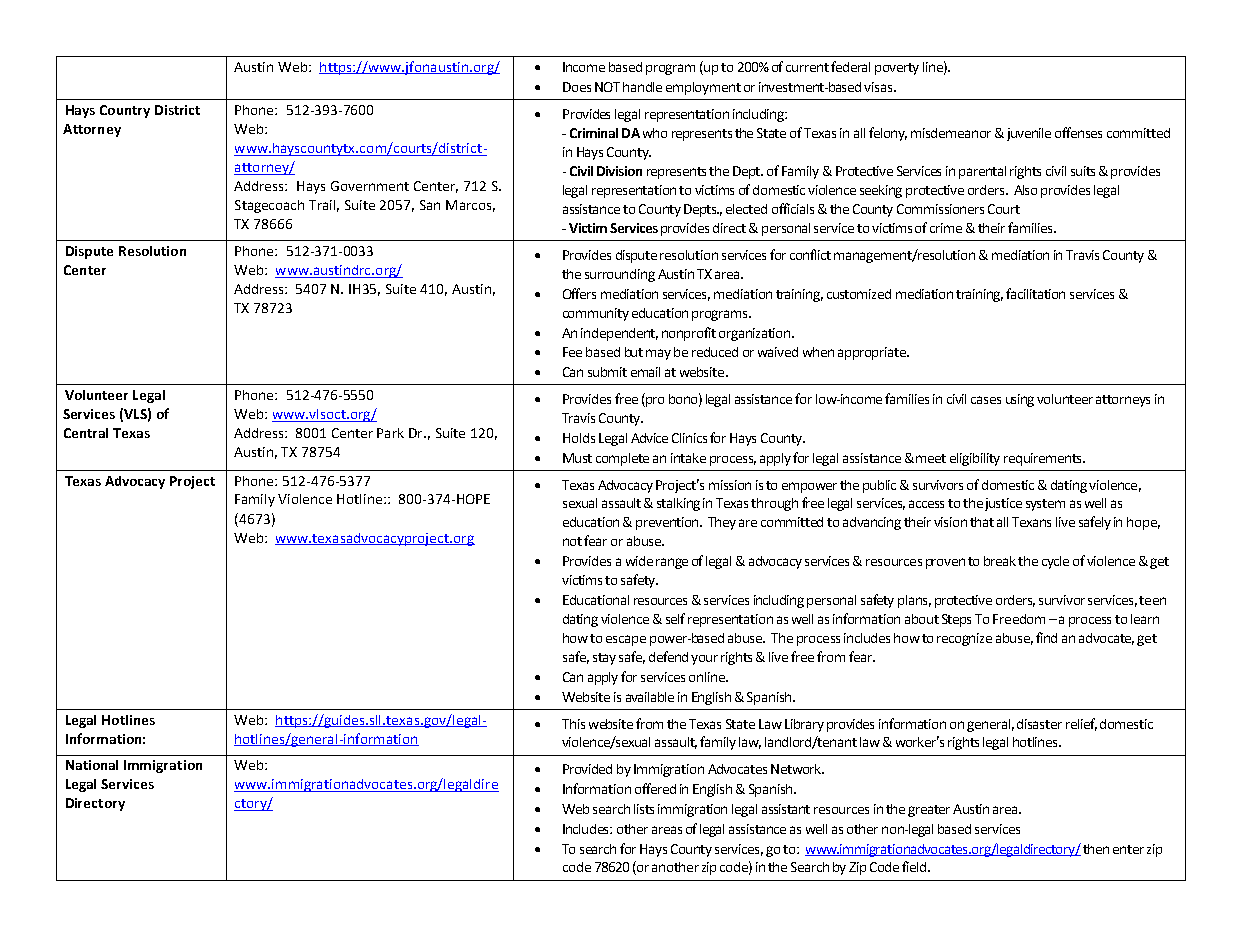 The width and height of the image is (1233, 952). What do you see at coordinates (1029, 134) in the image?
I see `juvenile` at bounding box center [1029, 134].
